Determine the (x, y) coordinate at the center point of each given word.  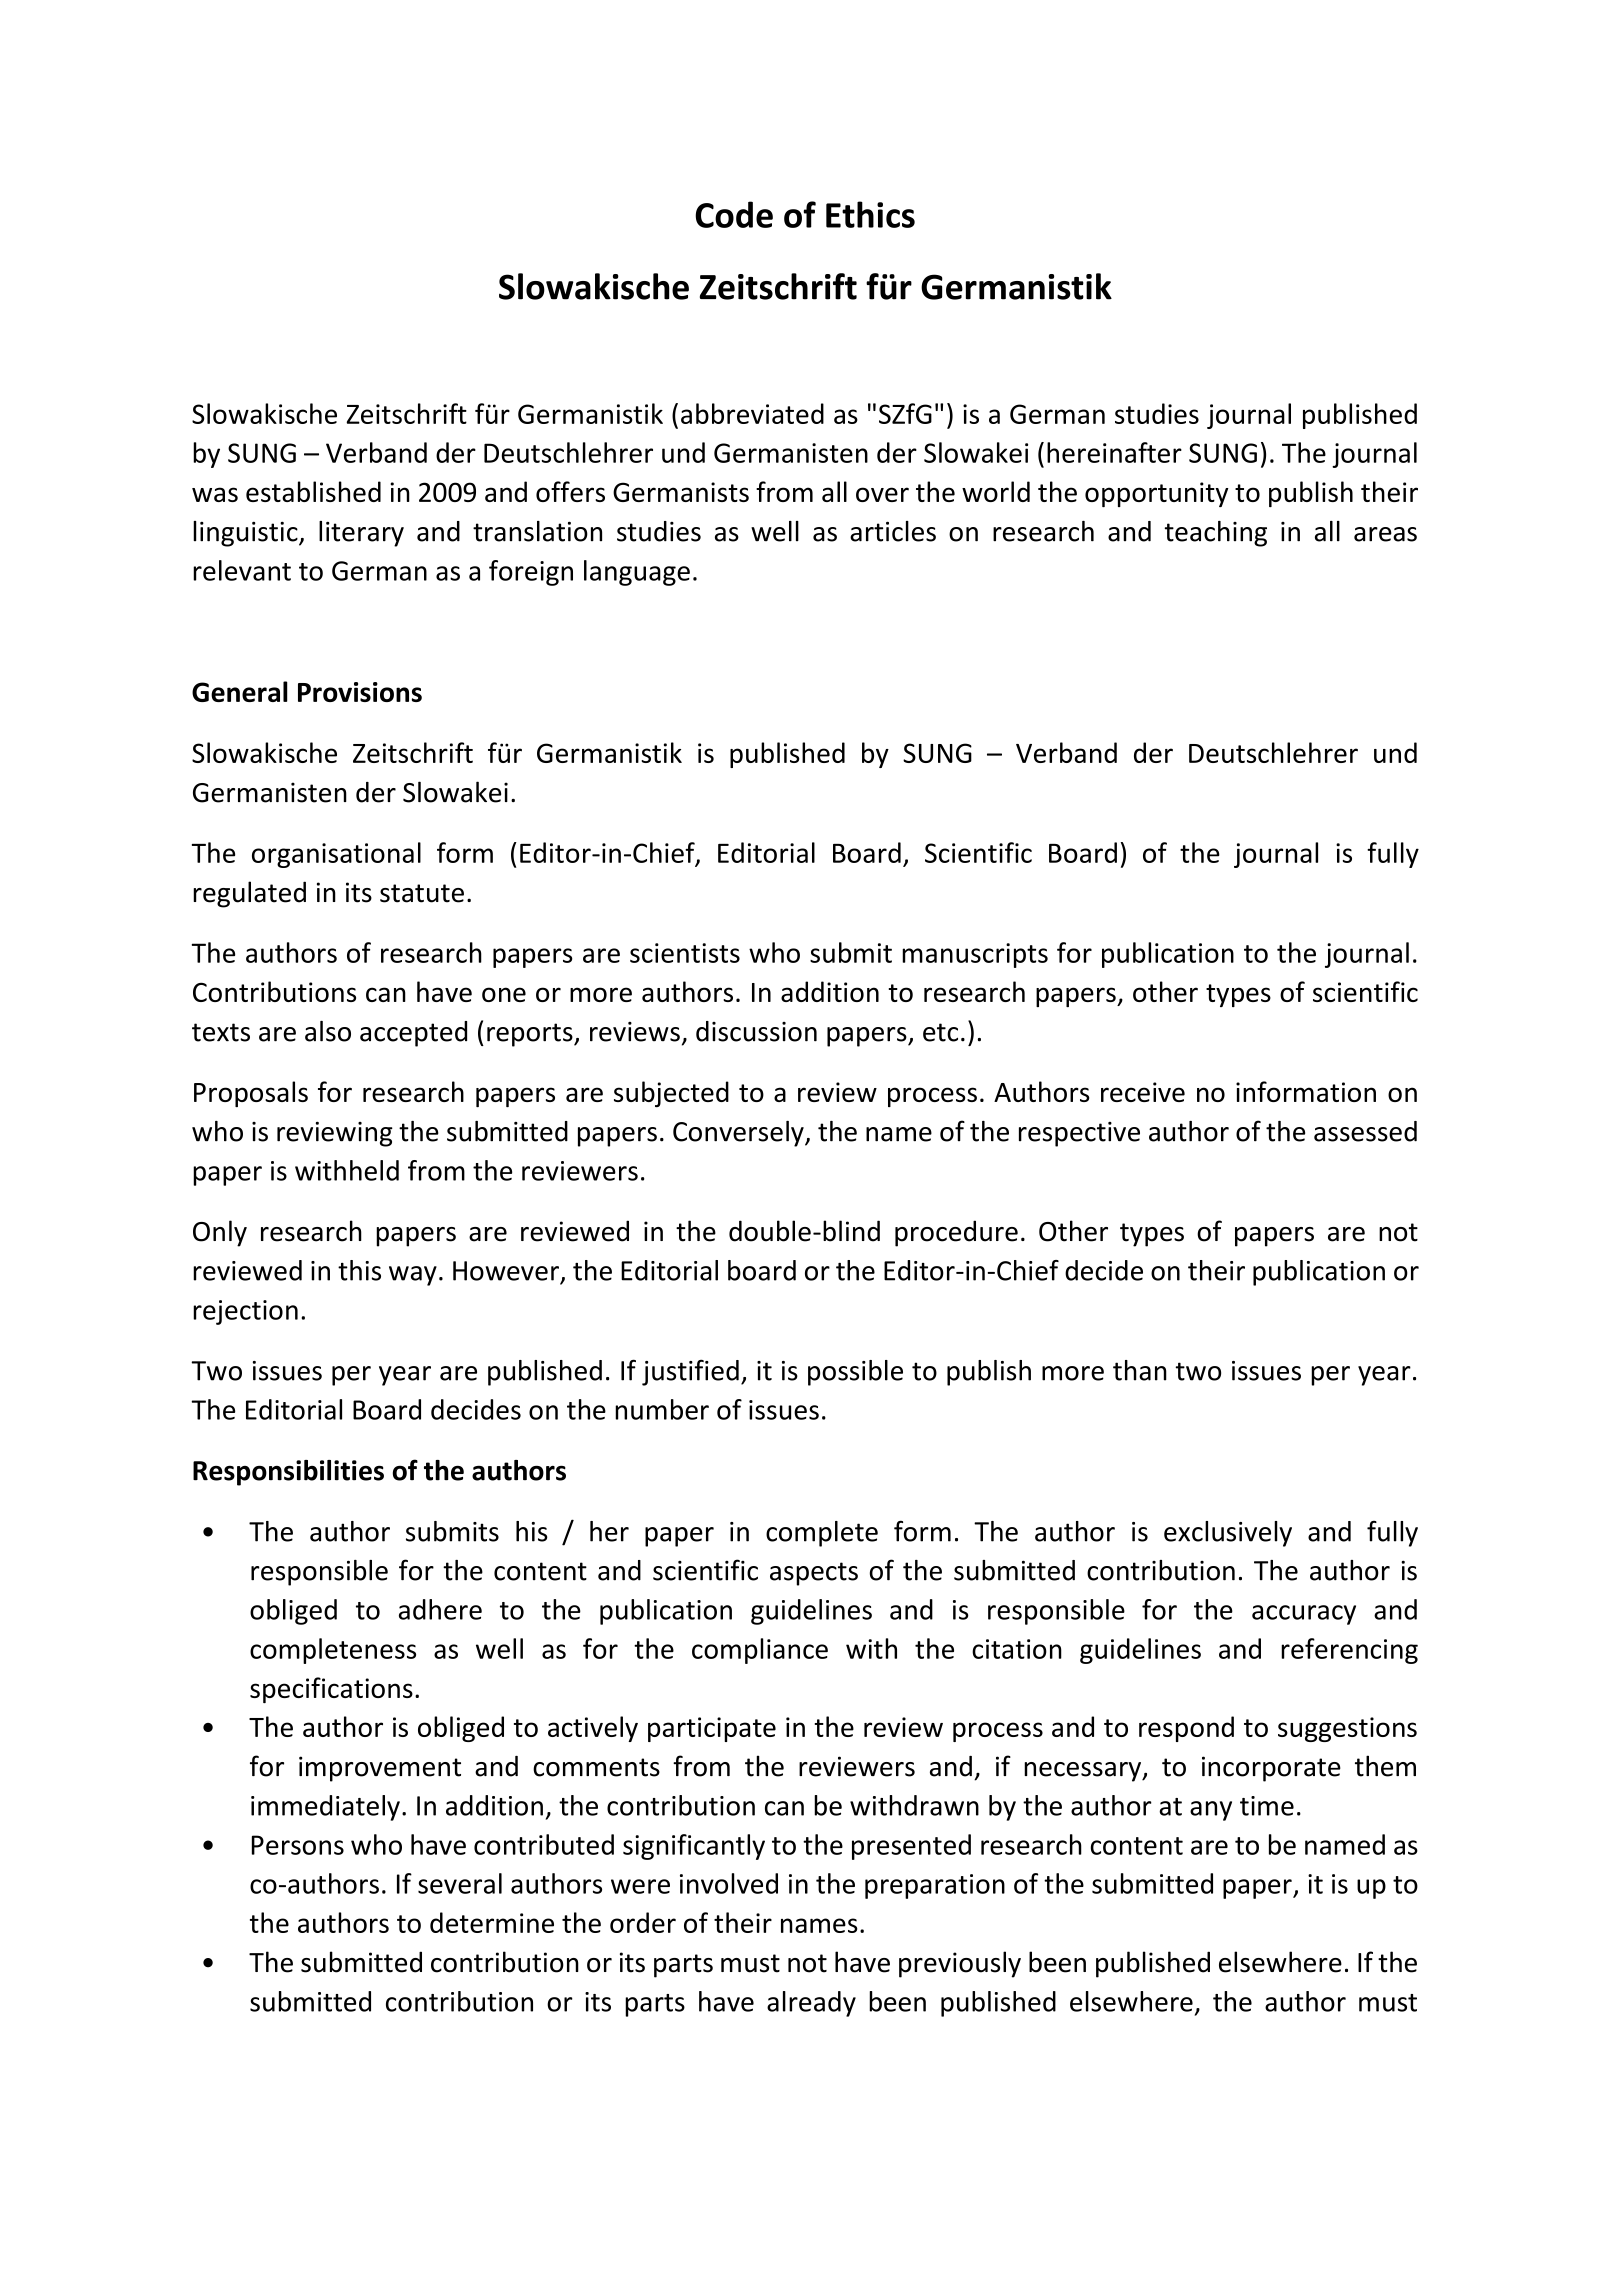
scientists (685, 953)
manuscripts (975, 955)
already (811, 2004)
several (460, 1883)
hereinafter (1114, 452)
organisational (336, 855)
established (313, 491)
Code (734, 214)
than (1140, 1370)
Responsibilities (288, 1473)
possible (855, 1373)
